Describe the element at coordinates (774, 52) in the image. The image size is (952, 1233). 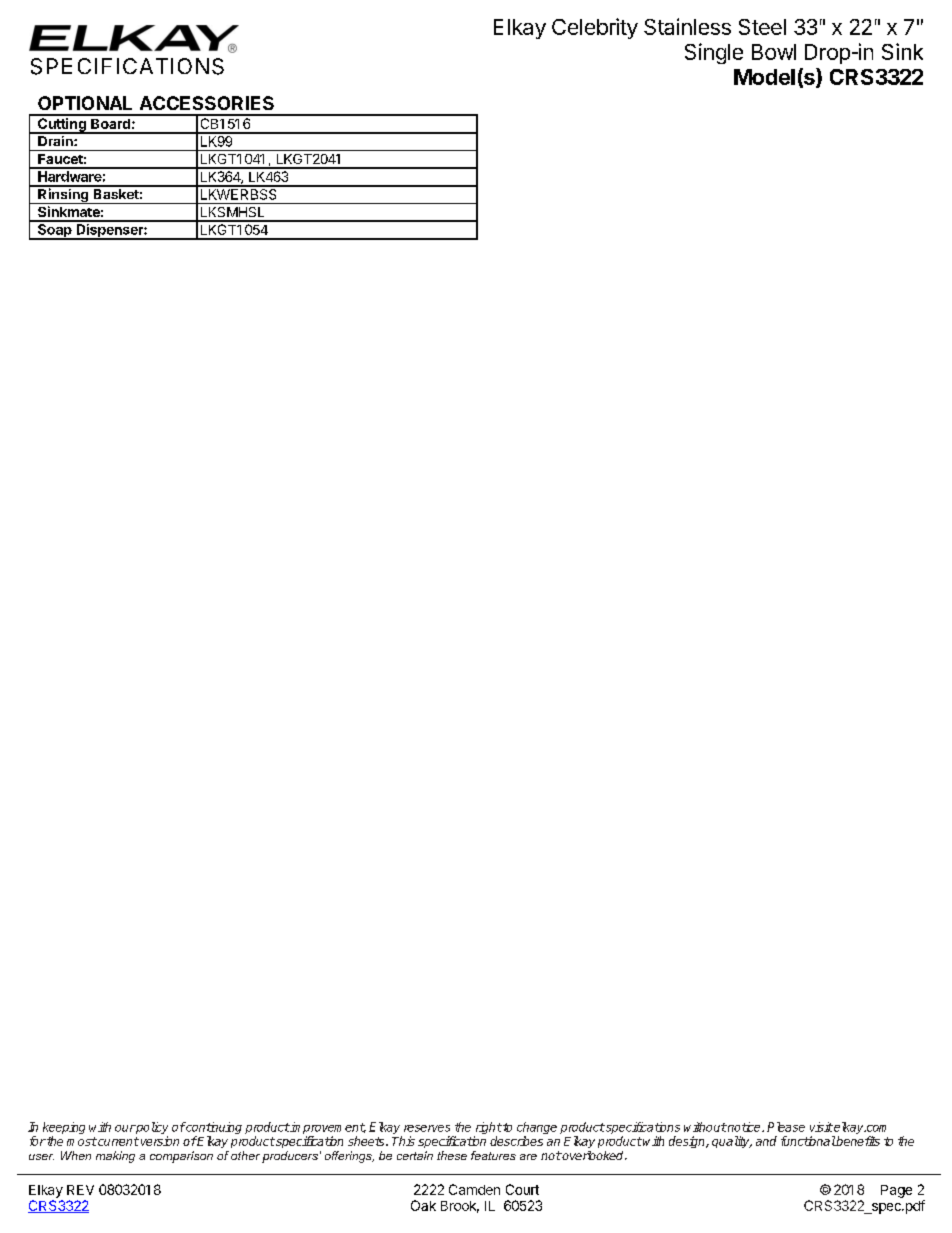
I see `Bowl` at that location.
